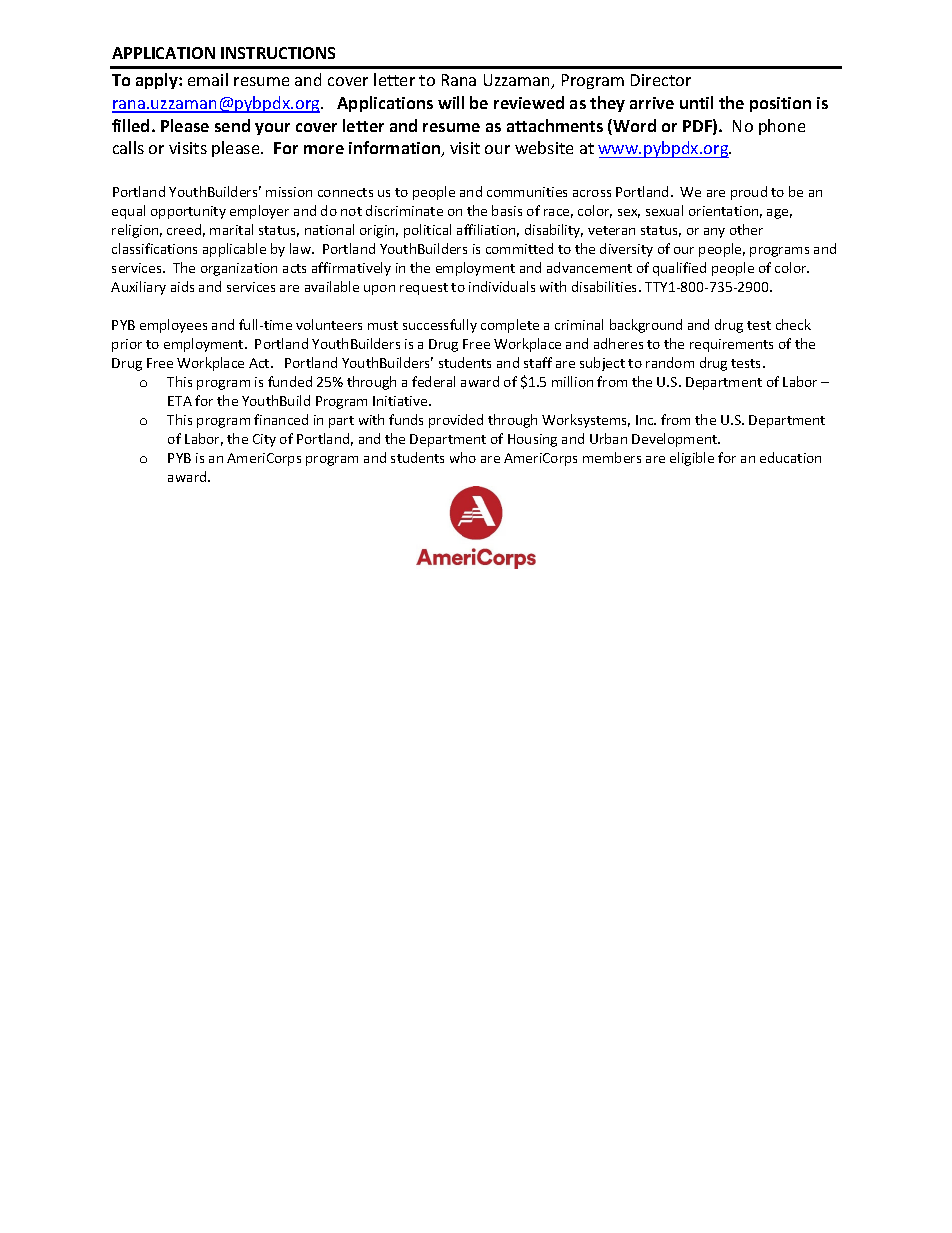 The width and height of the image is (952, 1233). I want to click on prior, so click(127, 345).
